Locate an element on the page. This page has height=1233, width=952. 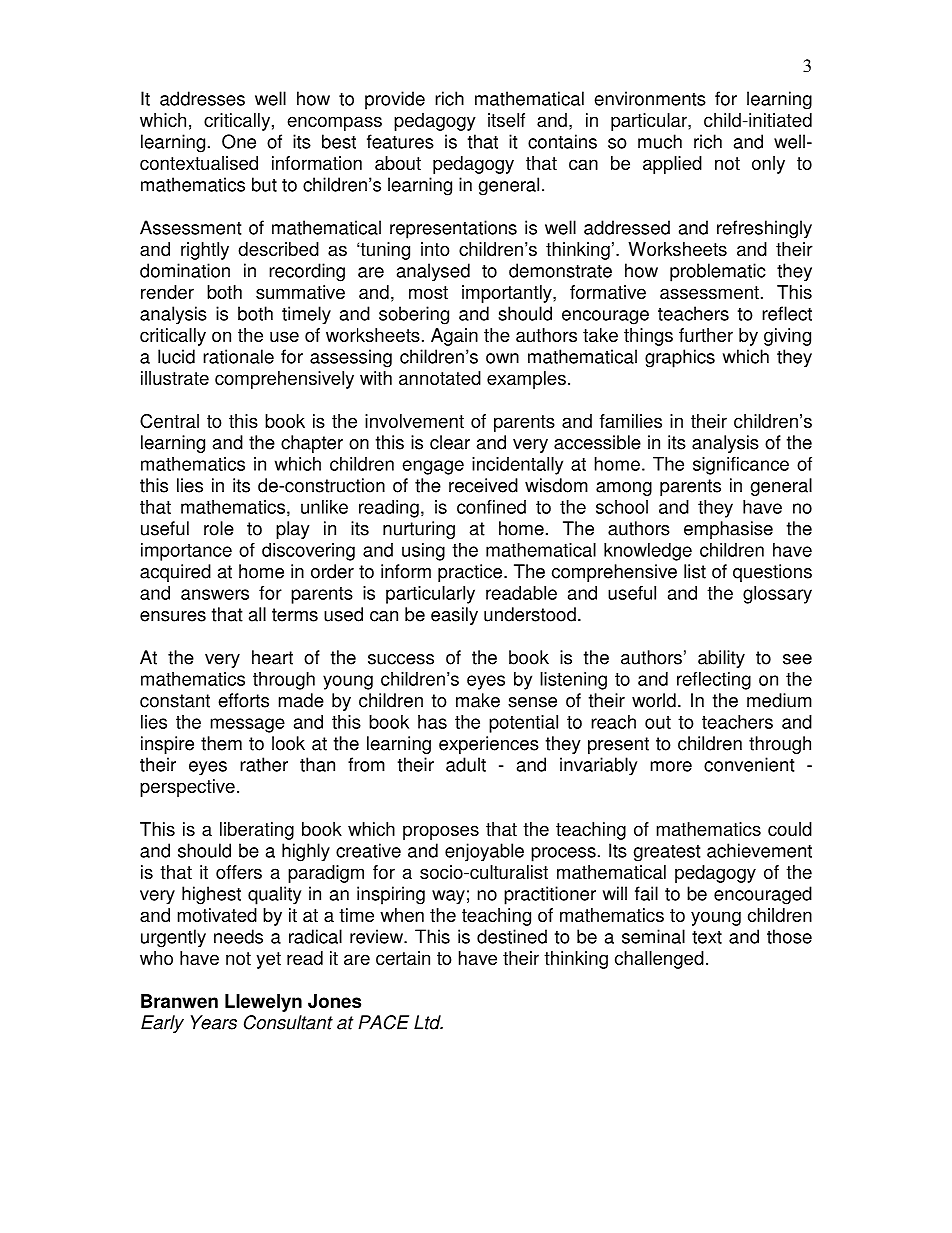
Central is located at coordinates (169, 421).
